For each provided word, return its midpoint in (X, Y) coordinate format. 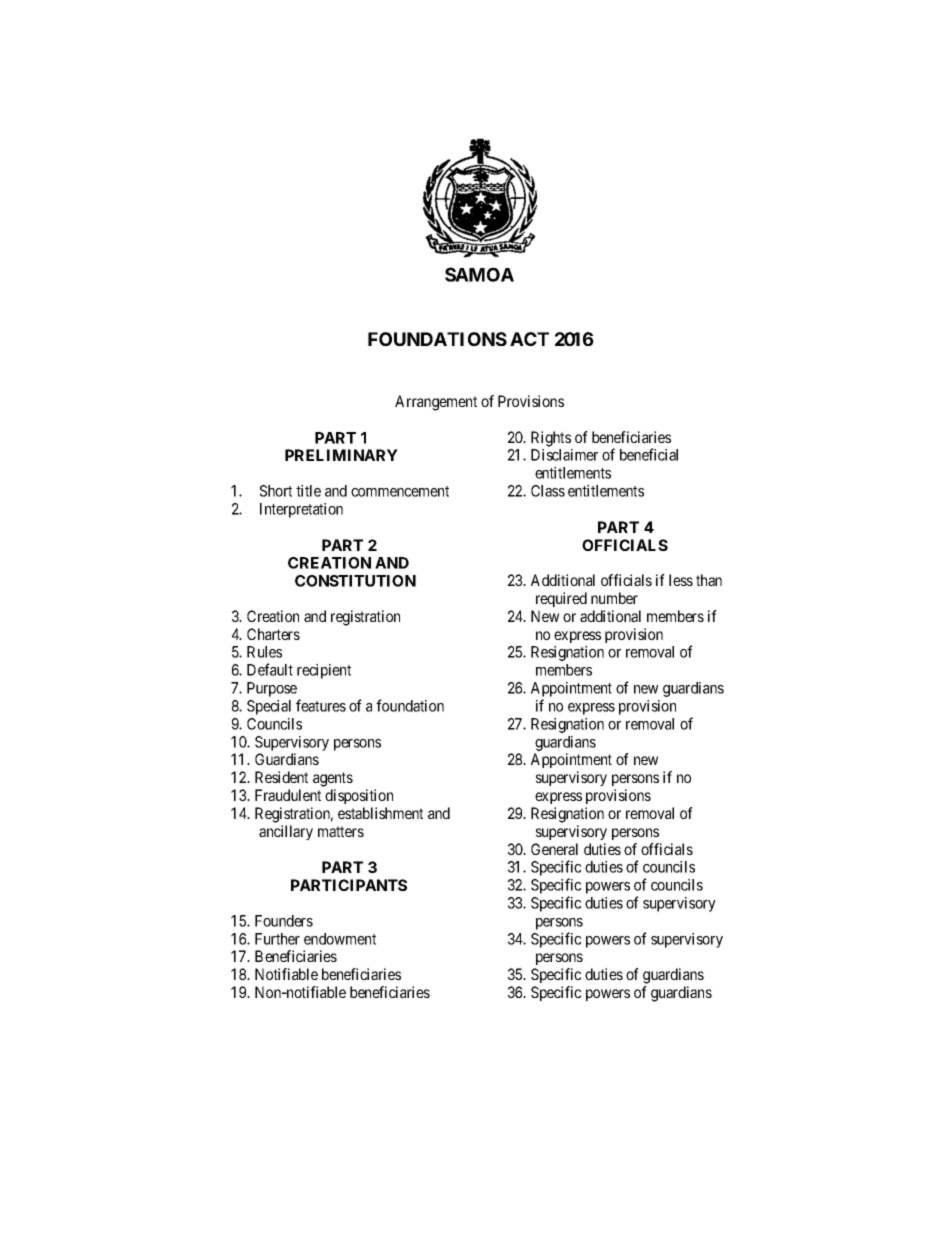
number (614, 598)
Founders (284, 921)
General (554, 849)
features (321, 705)
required (561, 599)
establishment (380, 813)
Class (548, 491)
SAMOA (479, 274)
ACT (529, 339)
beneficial (649, 454)
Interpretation (301, 510)
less (681, 580)
